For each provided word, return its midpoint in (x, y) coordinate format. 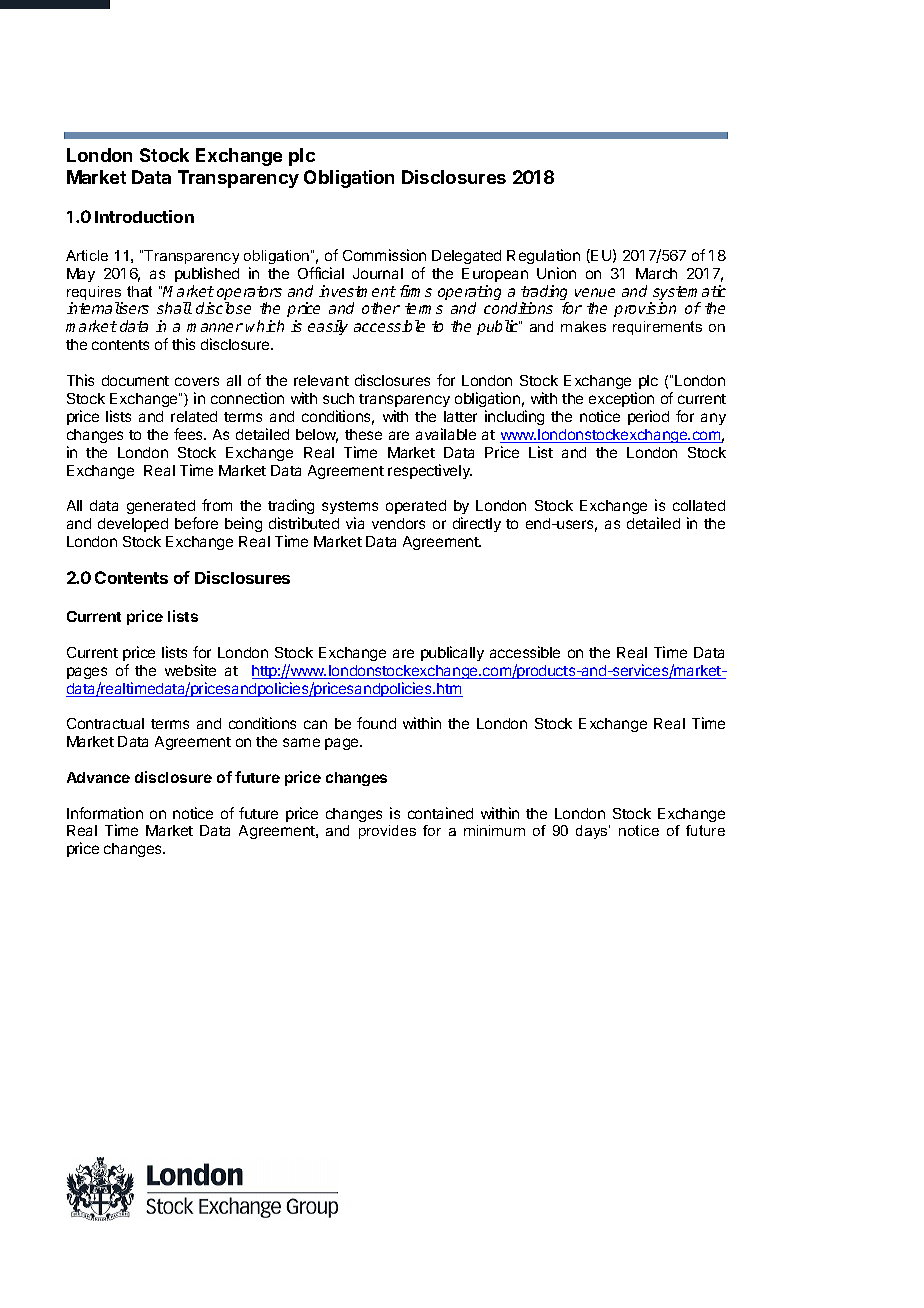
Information (105, 813)
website (190, 670)
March (656, 273)
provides (387, 832)
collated (699, 505)
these (363, 434)
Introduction (144, 216)
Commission (384, 255)
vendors (398, 523)
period (648, 417)
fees (189, 434)
